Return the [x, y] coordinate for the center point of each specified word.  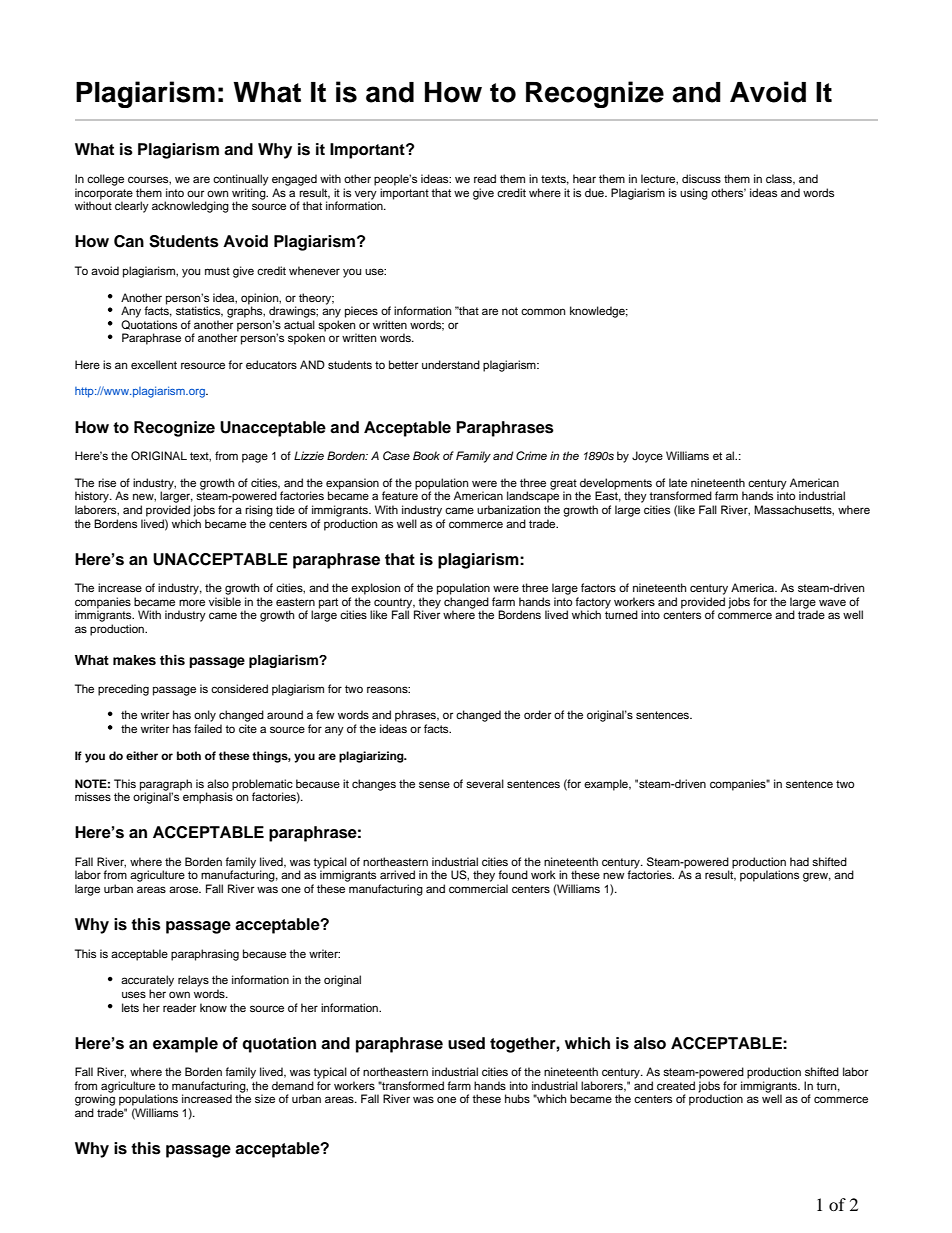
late [678, 482]
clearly [132, 207]
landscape [533, 497]
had [799, 861]
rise [107, 482]
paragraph [166, 786]
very [366, 196]
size [265, 1098]
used [466, 1043]
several [485, 783]
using [694, 194]
